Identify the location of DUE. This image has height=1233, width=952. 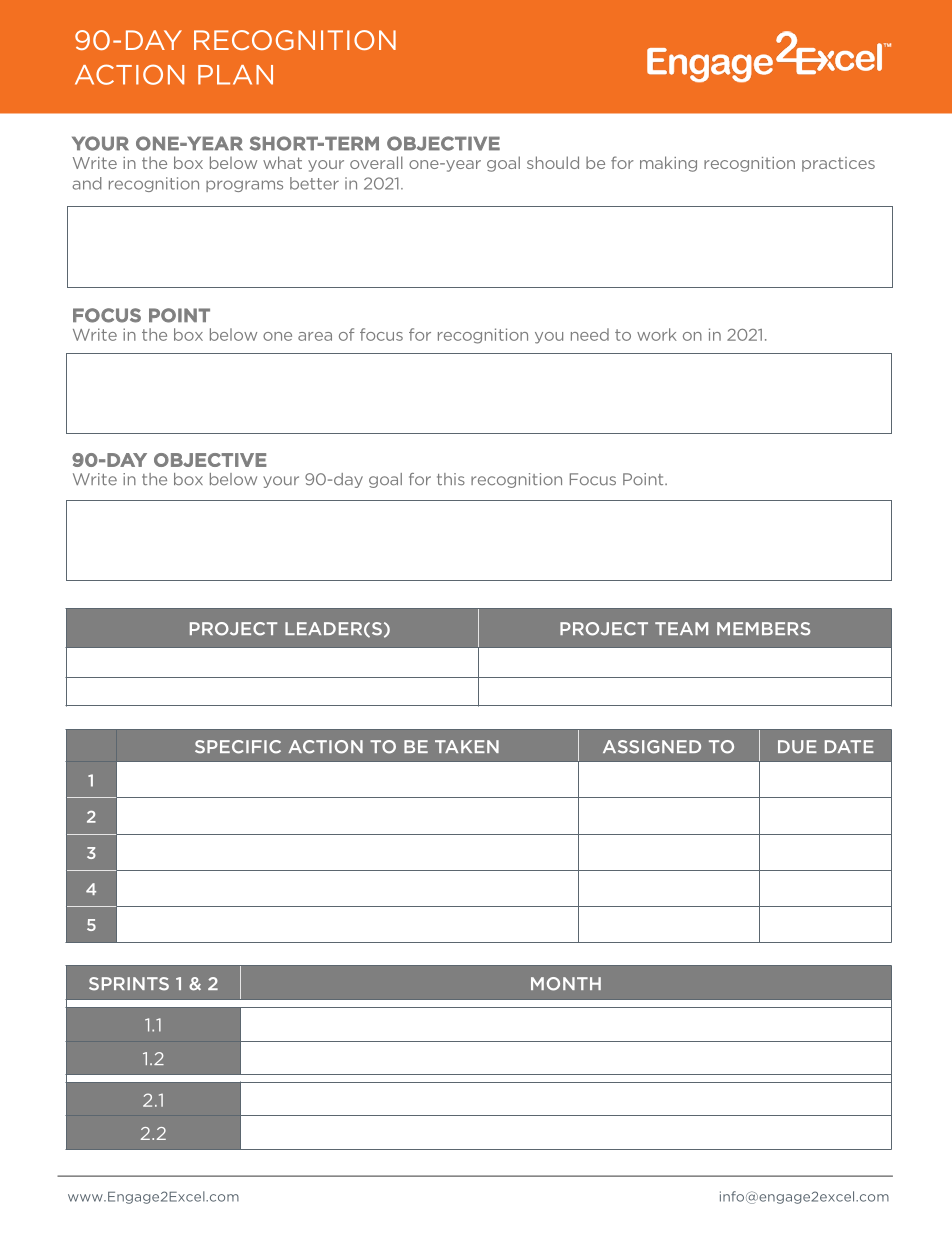
(797, 747).
